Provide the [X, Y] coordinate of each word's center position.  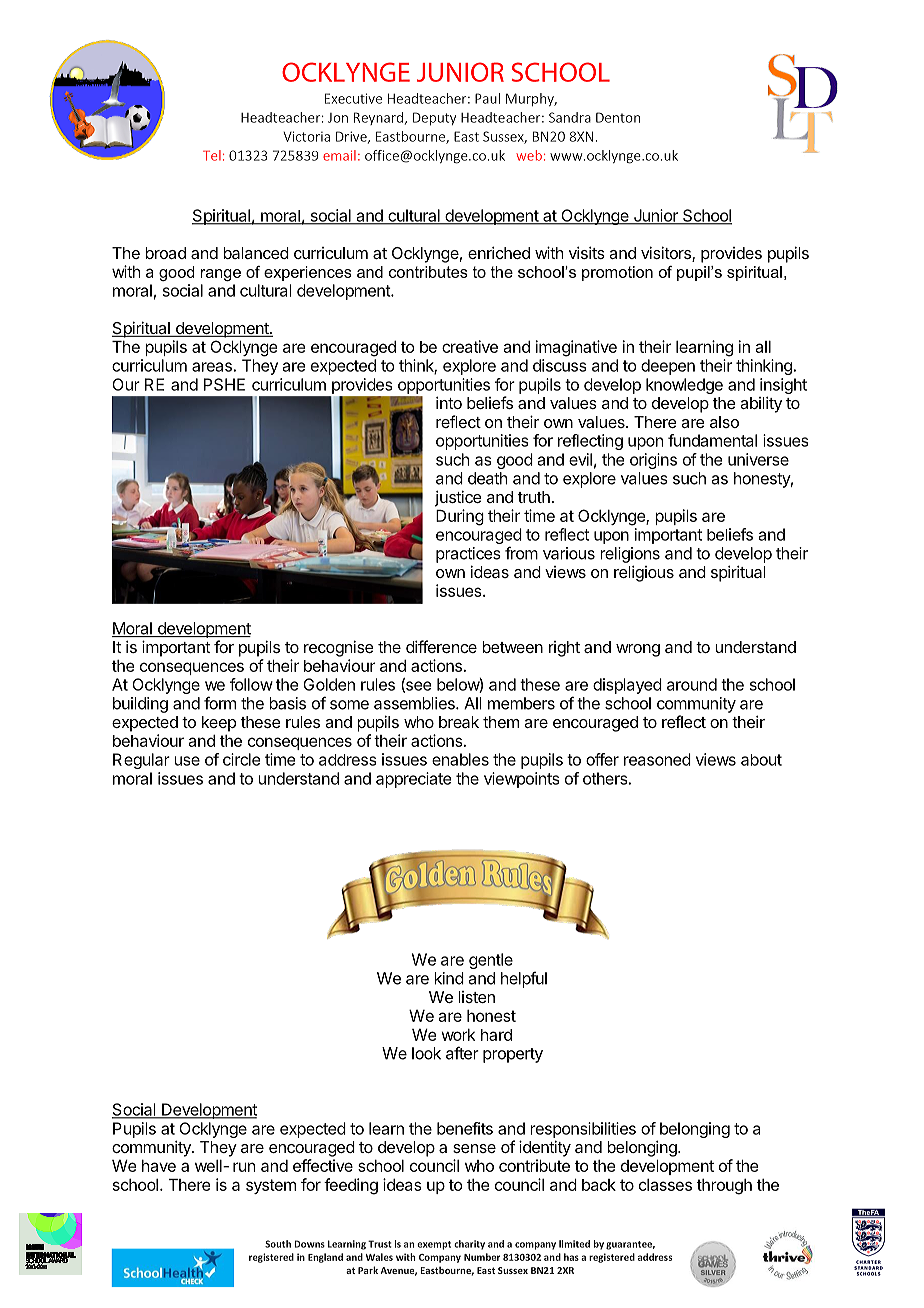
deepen [668, 367]
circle [241, 759]
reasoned [657, 759]
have [159, 1166]
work [458, 1035]
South [278, 1244]
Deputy [434, 119]
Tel [212, 155]
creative [470, 346]
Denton [618, 117]
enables [460, 759]
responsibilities [583, 1130]
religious [644, 573]
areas [212, 367]
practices [468, 555]
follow [251, 684]
